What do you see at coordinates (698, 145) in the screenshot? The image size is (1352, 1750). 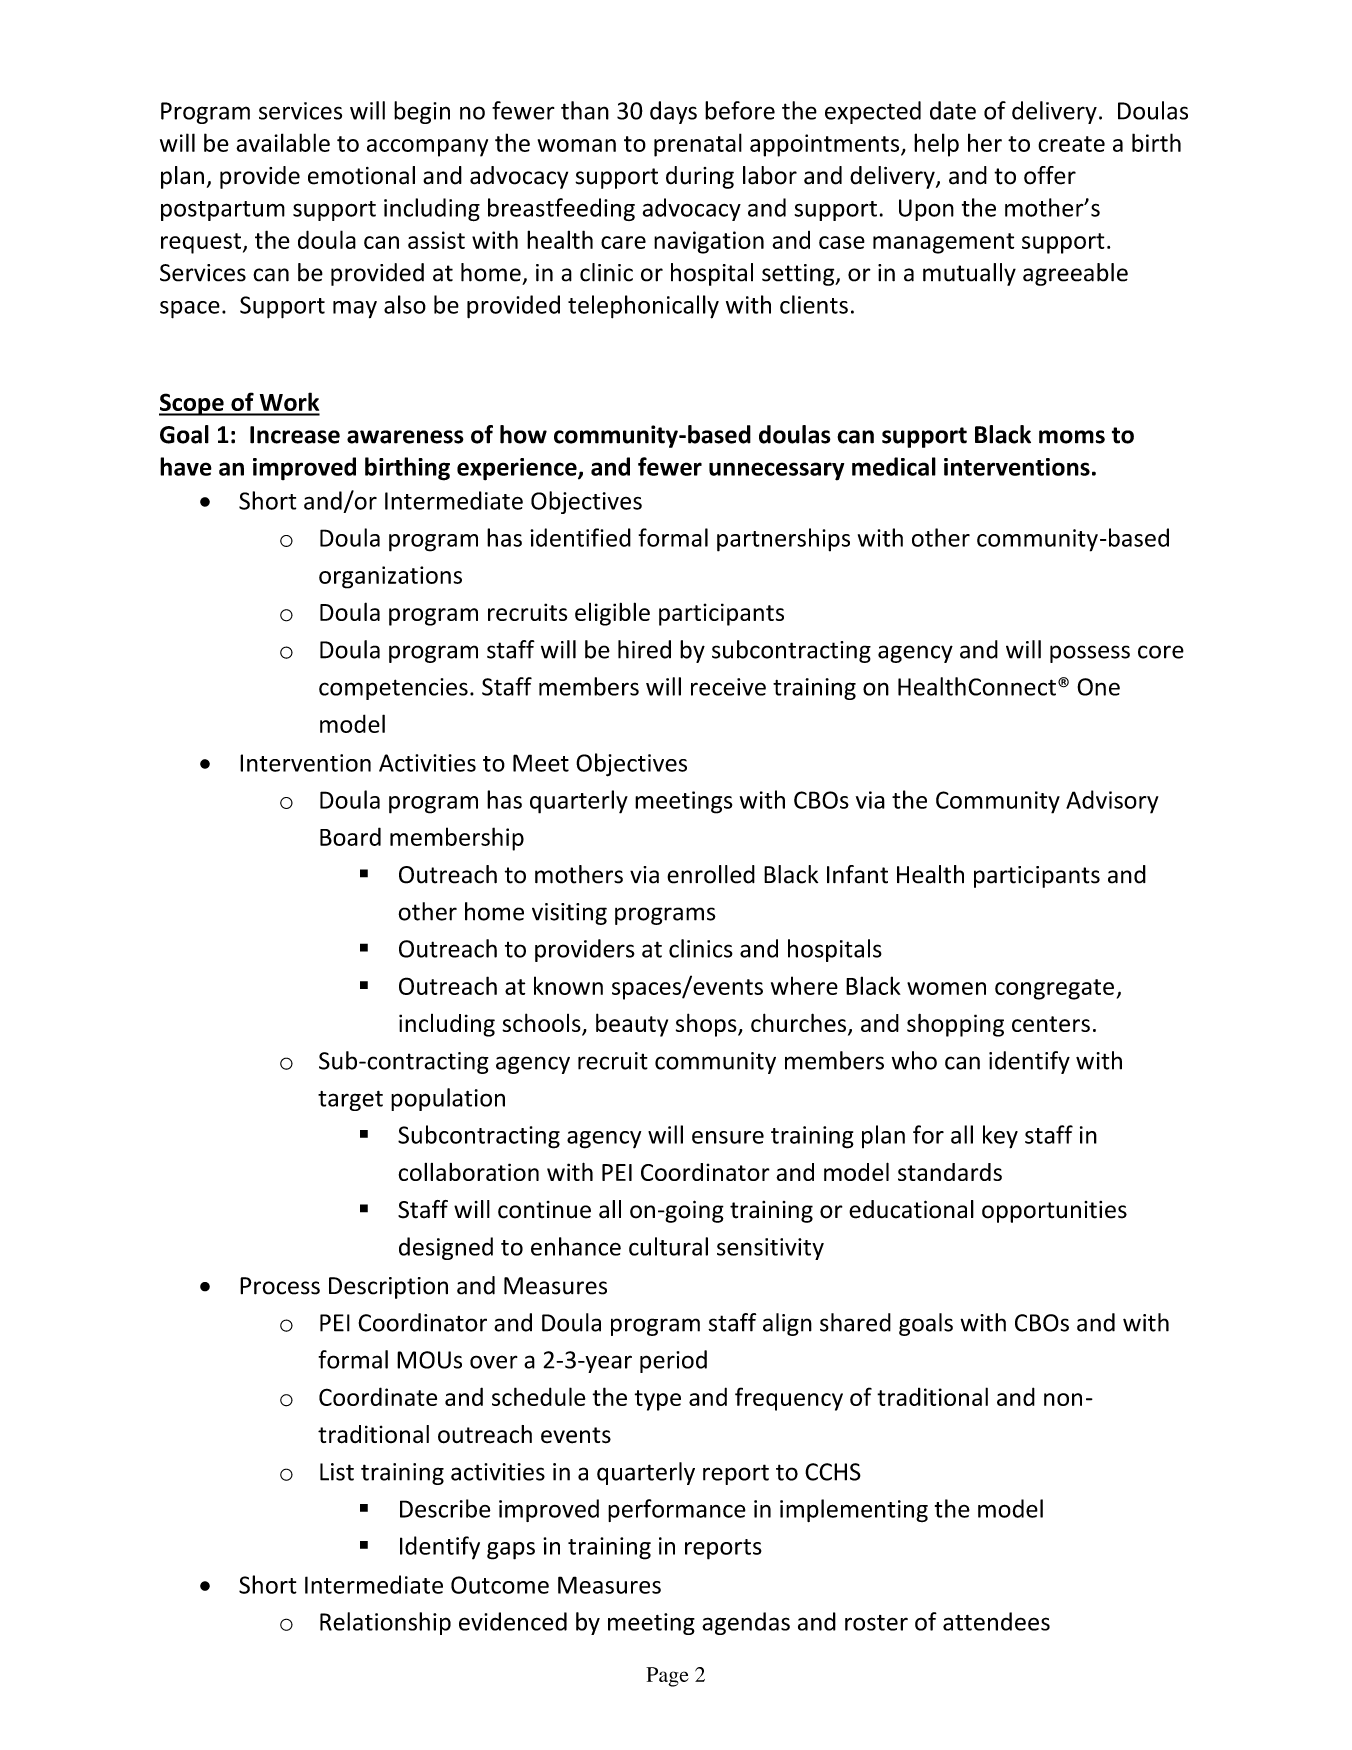 I see `prenatal` at bounding box center [698, 145].
